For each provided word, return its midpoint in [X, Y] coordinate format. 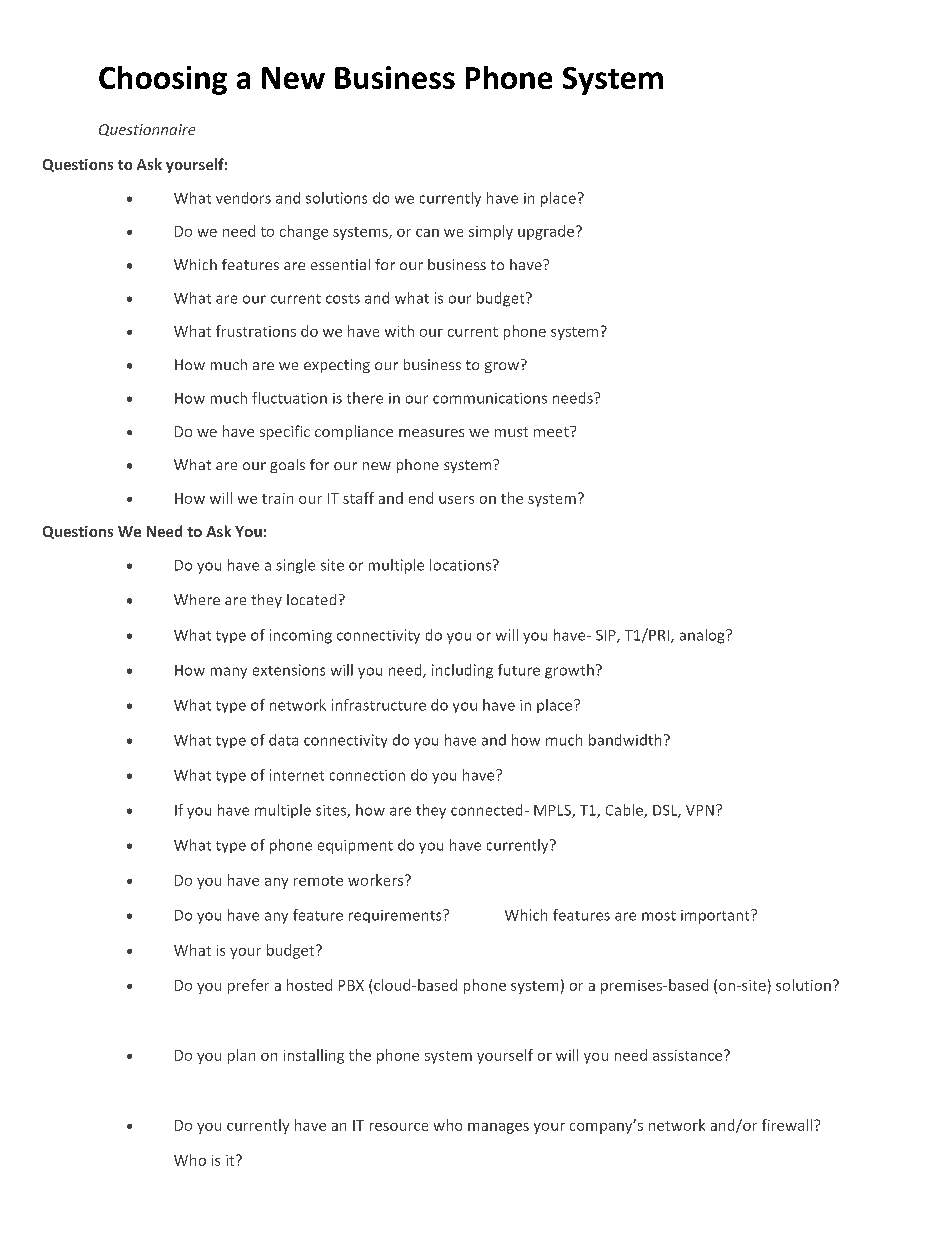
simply [491, 232]
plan [241, 1056]
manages [498, 1128]
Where [197, 599]
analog [703, 636]
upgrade [546, 232]
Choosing [163, 80]
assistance [689, 1055]
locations [462, 565]
